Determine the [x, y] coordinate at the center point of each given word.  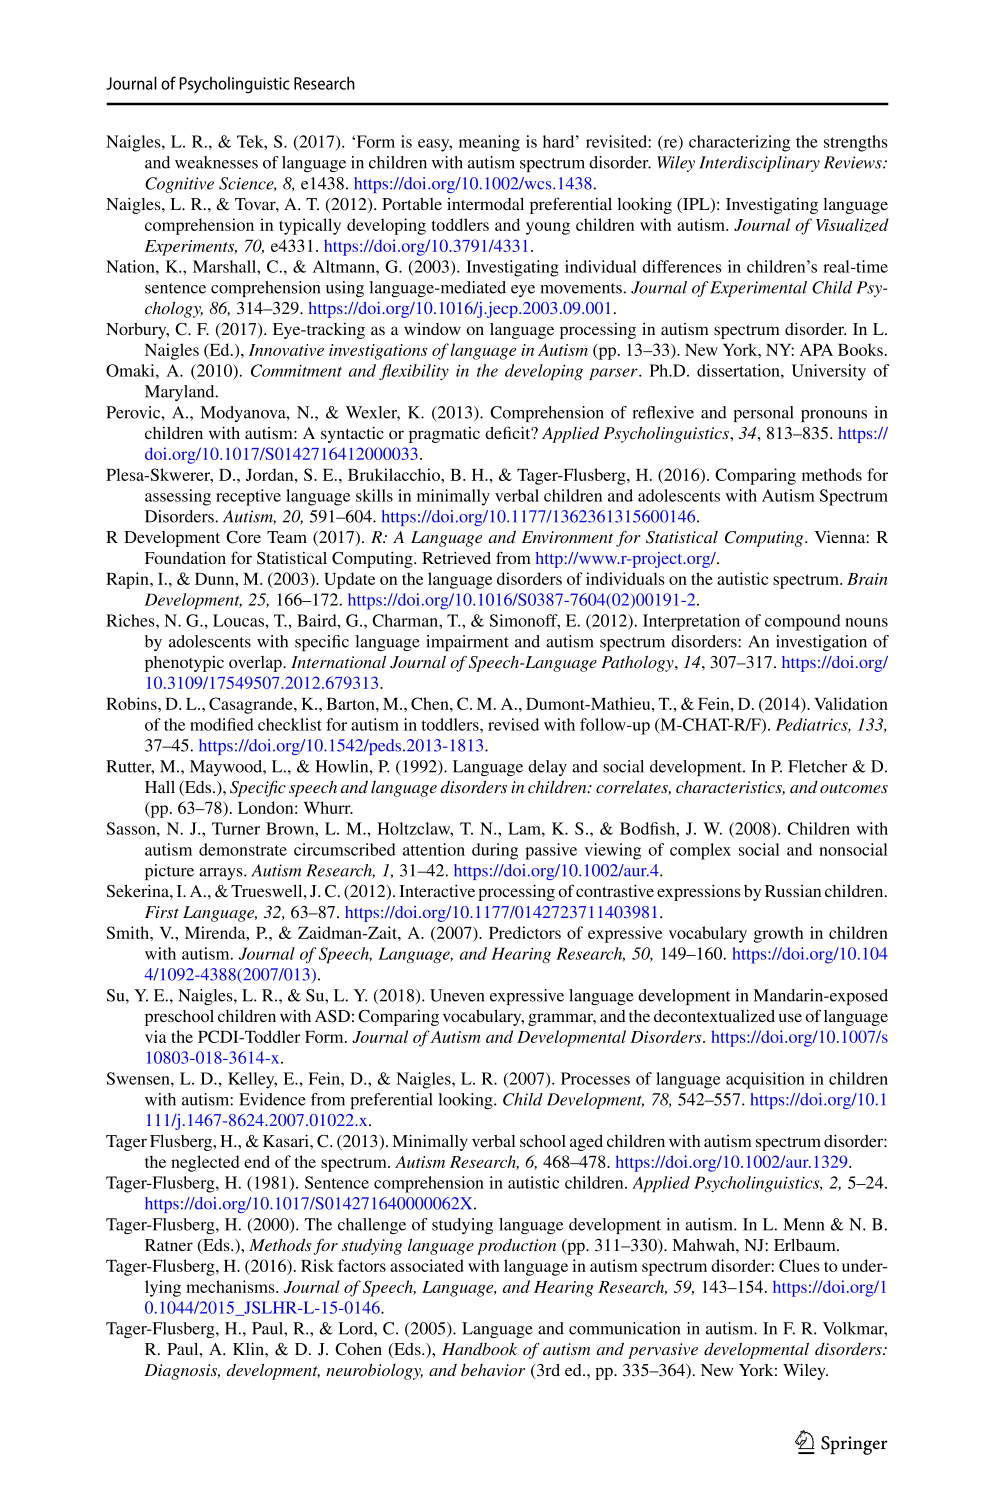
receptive [248, 497]
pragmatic [444, 435]
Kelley [252, 1080]
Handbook [479, 1348]
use [790, 1017]
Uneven [457, 995]
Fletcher [817, 766]
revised [513, 724]
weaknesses [216, 162]
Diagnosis [182, 1372]
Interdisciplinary [759, 164]
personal [764, 414]
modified [222, 724]
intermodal [485, 204]
